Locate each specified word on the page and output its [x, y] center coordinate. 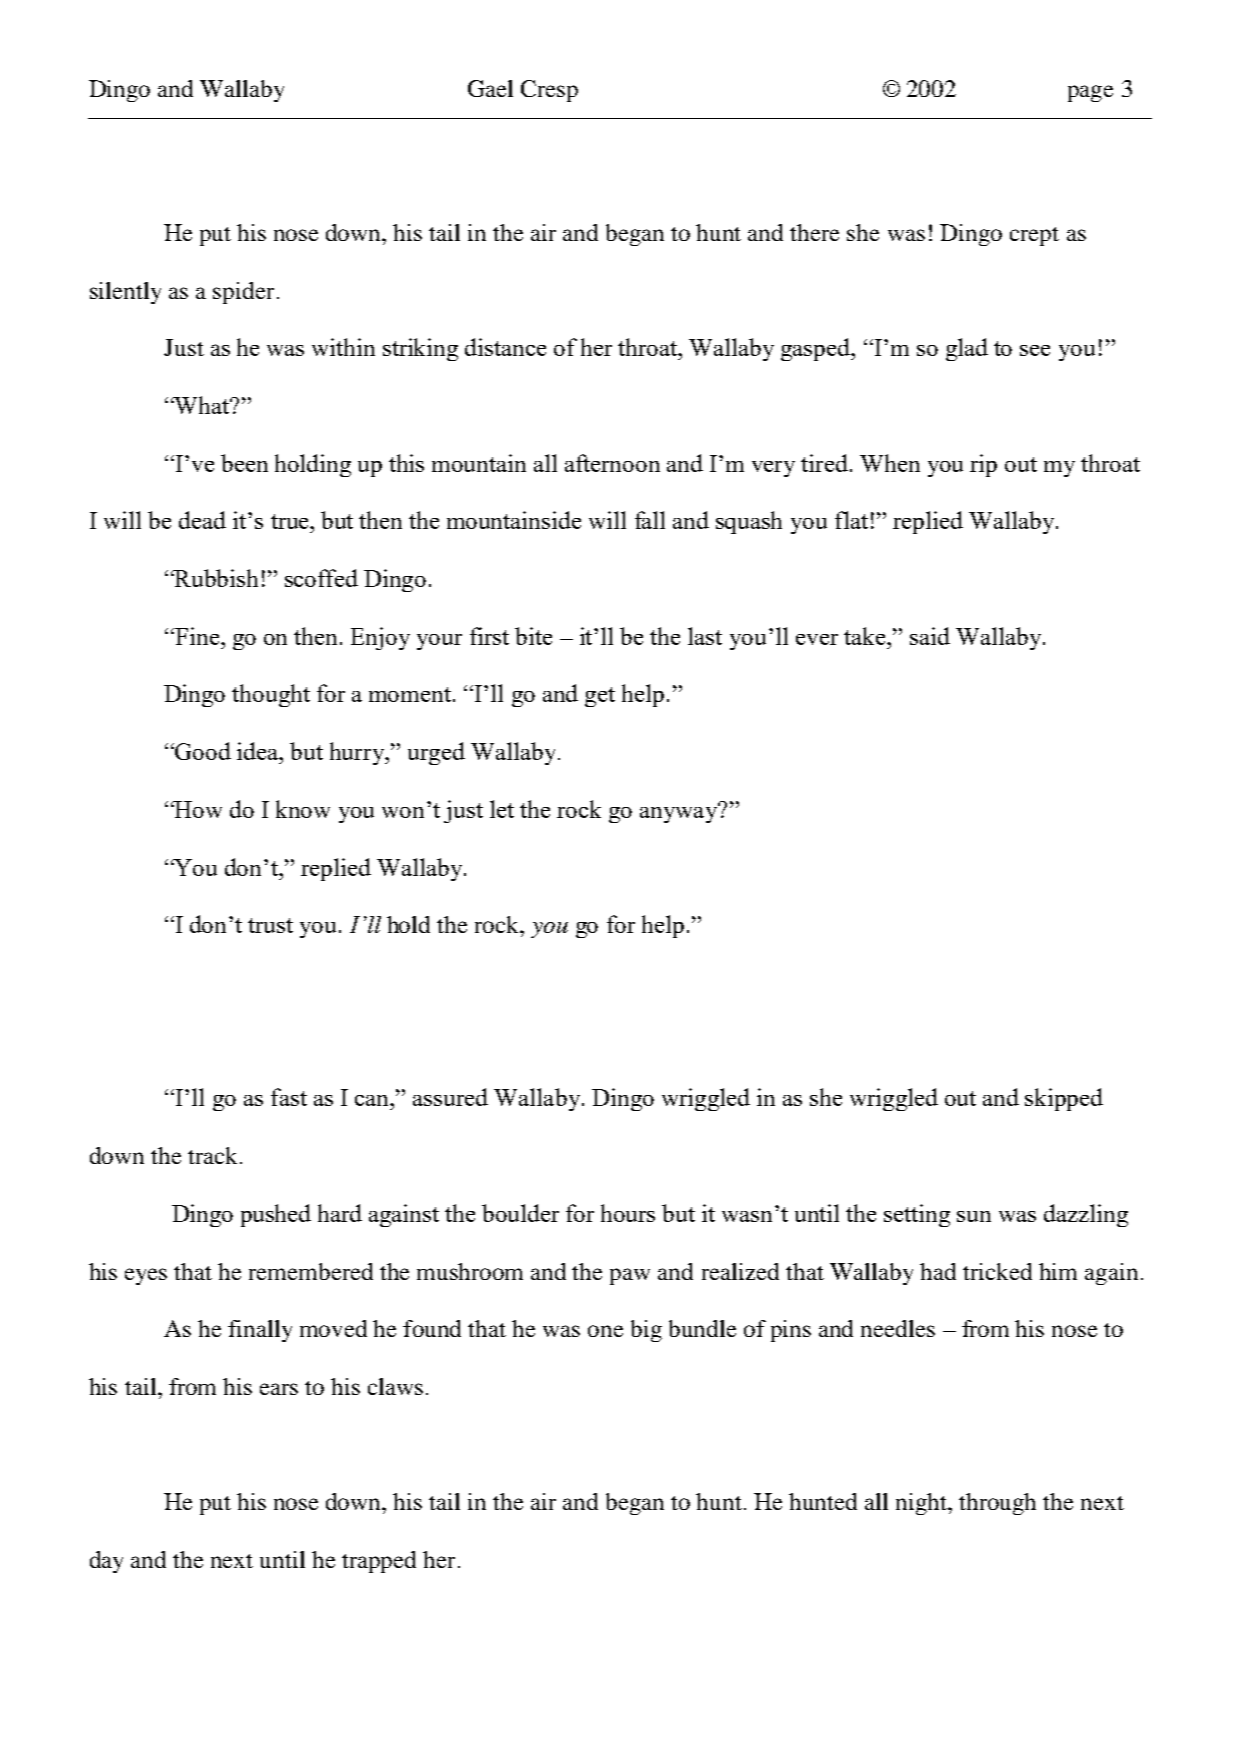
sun [974, 1216]
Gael [490, 88]
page [1090, 93]
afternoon [612, 463]
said [930, 636]
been [244, 463]
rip [983, 465]
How [197, 809]
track [212, 1155]
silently [125, 293]
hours [628, 1213]
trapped [379, 1562]
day [106, 1562]
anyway [680, 813]
